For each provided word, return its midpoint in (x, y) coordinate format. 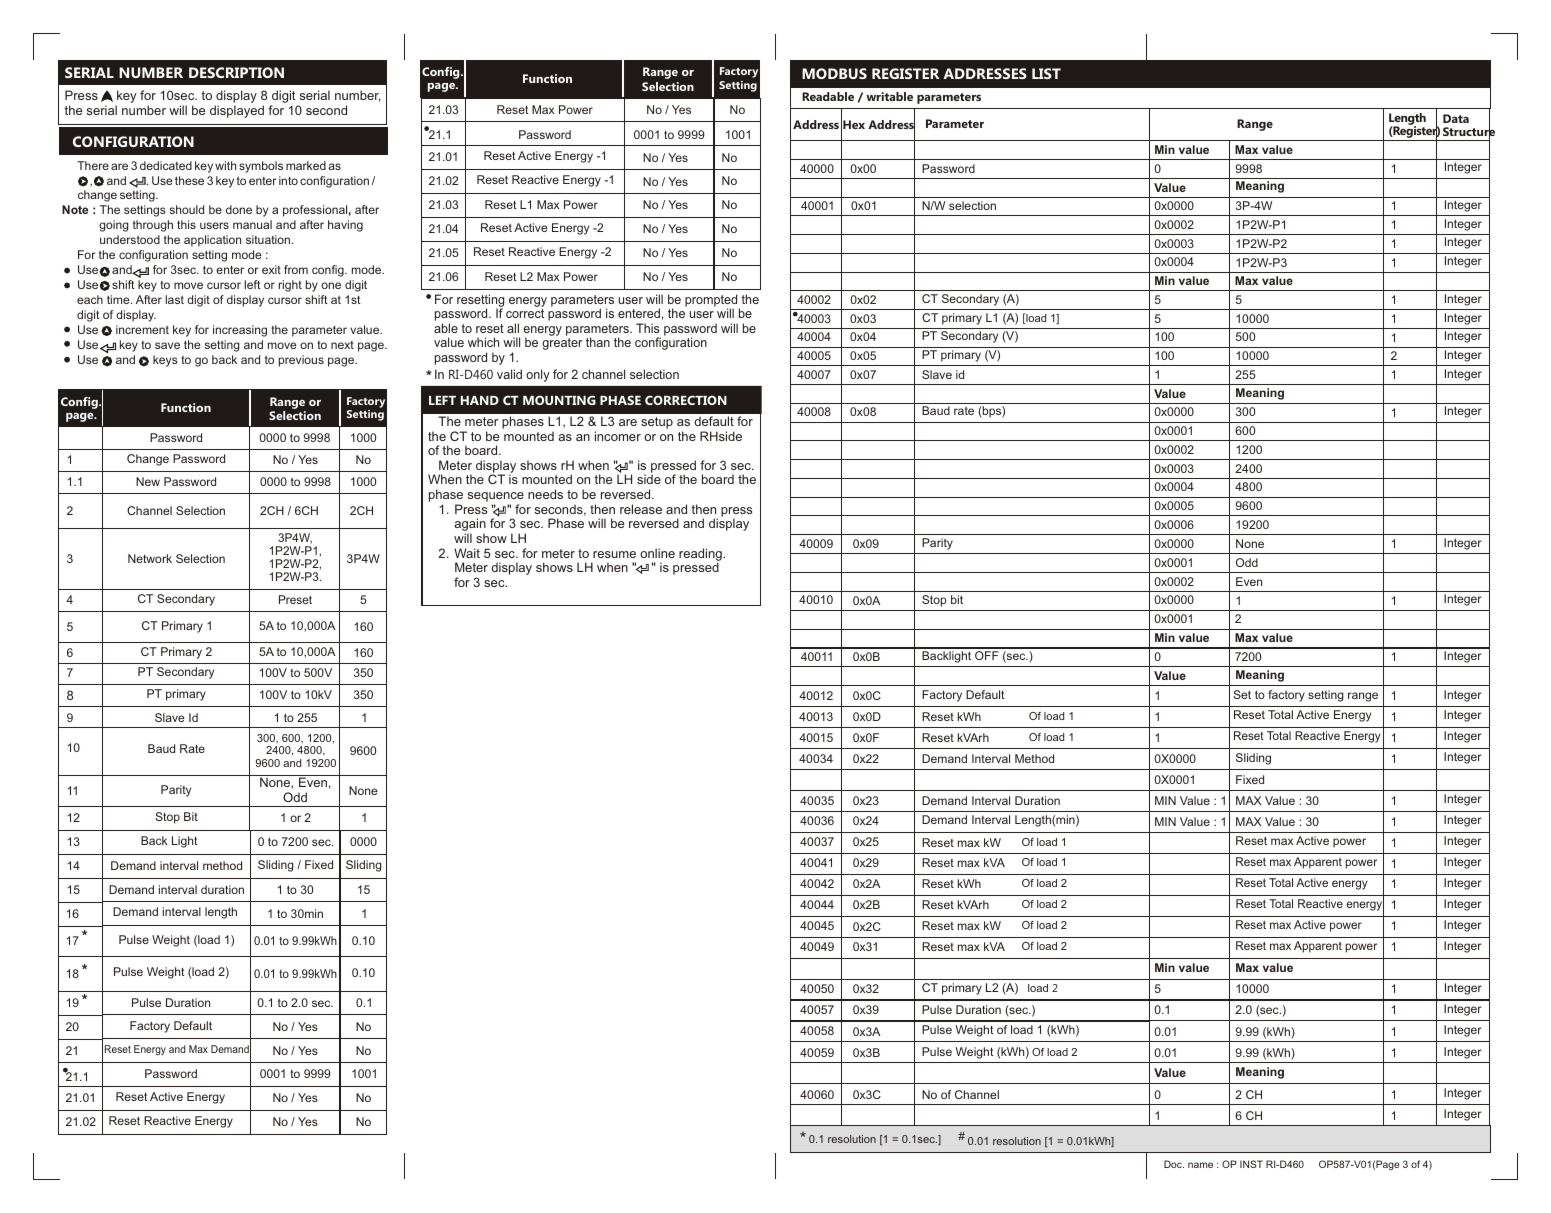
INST (1251, 1164)
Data (1456, 118)
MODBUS (834, 73)
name (1200, 1165)
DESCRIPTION (236, 72)
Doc (1174, 1164)
